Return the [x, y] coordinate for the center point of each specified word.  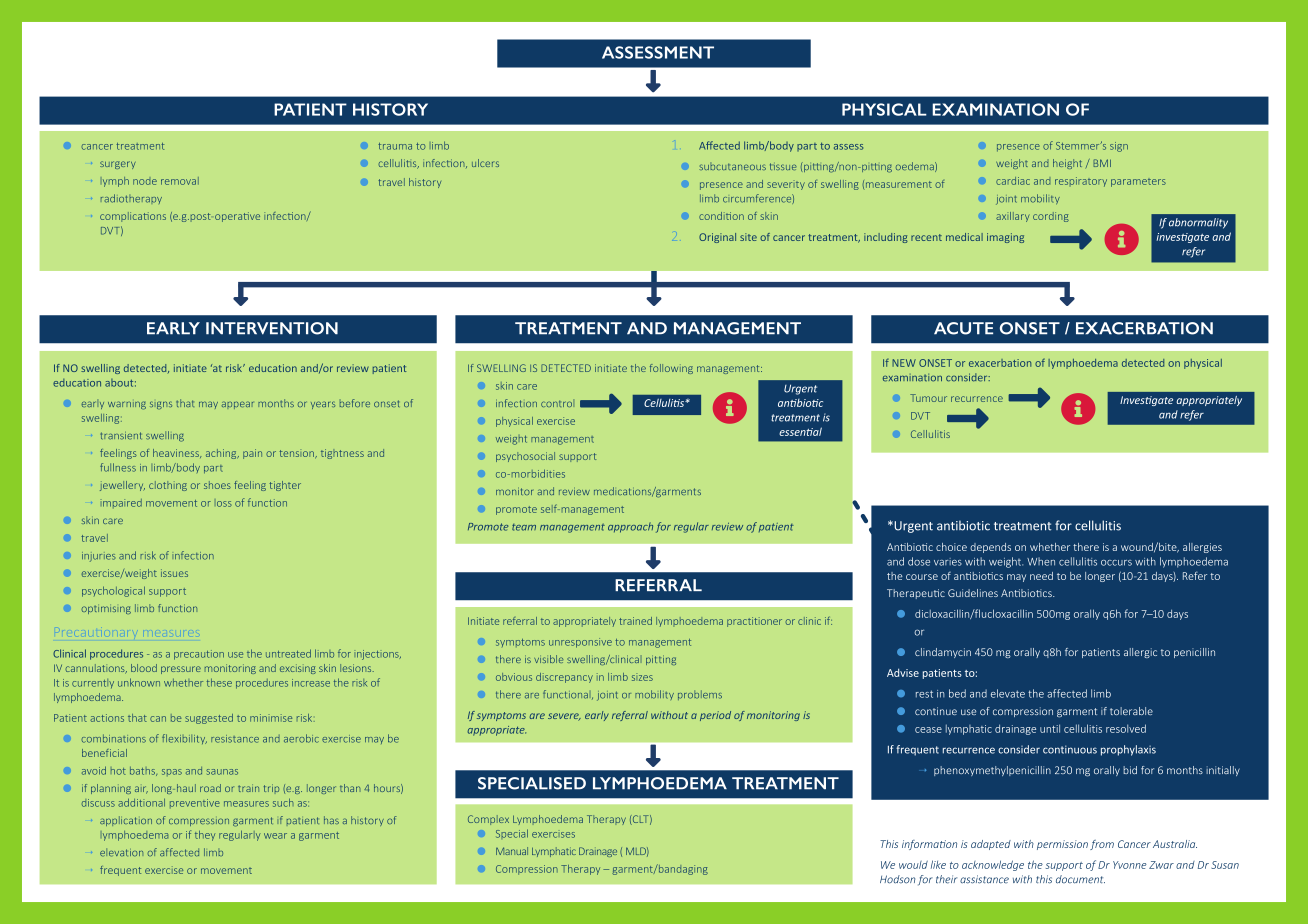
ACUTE [963, 328]
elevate [1008, 693]
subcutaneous [732, 166]
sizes [642, 677]
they [205, 836]
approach [630, 527]
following [671, 369]
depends [990, 548]
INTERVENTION [272, 328]
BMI [1102, 163]
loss [223, 503]
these [219, 682]
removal [180, 181]
